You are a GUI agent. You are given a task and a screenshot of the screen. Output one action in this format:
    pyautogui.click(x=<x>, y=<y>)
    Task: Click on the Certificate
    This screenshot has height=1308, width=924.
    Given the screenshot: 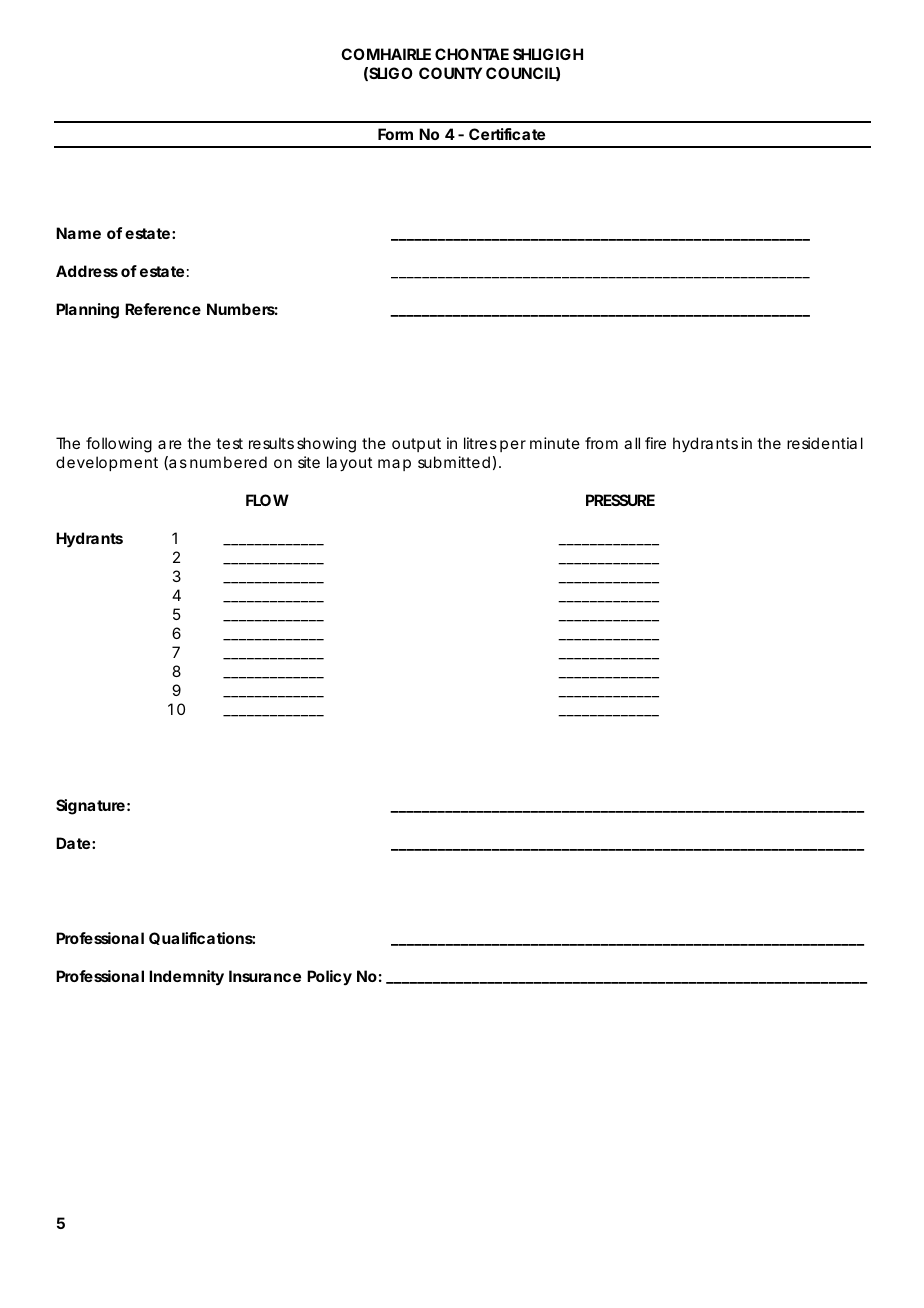 What is the action you would take?
    pyautogui.click(x=507, y=134)
